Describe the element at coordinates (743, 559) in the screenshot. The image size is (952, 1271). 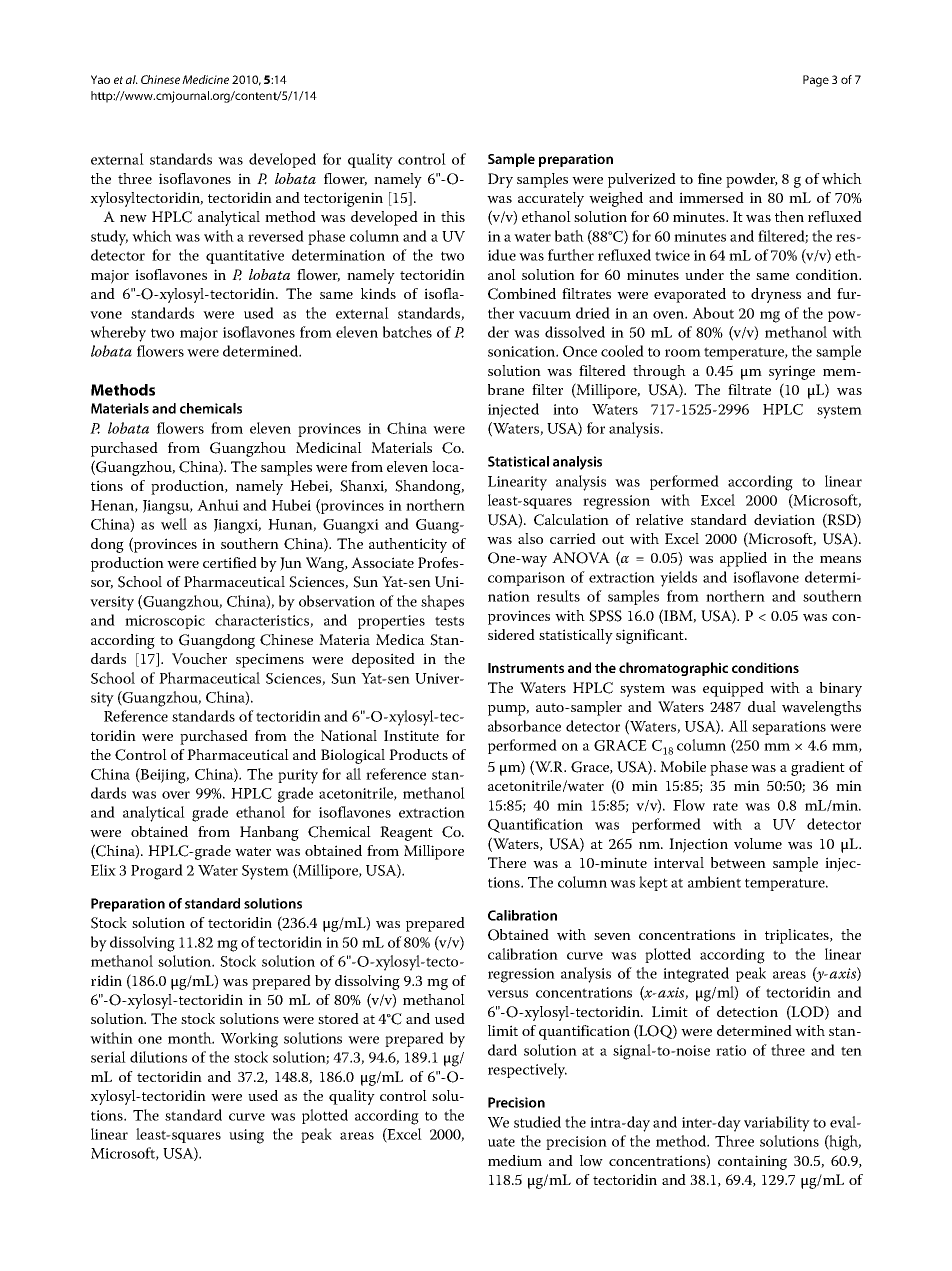
I see `applied` at that location.
